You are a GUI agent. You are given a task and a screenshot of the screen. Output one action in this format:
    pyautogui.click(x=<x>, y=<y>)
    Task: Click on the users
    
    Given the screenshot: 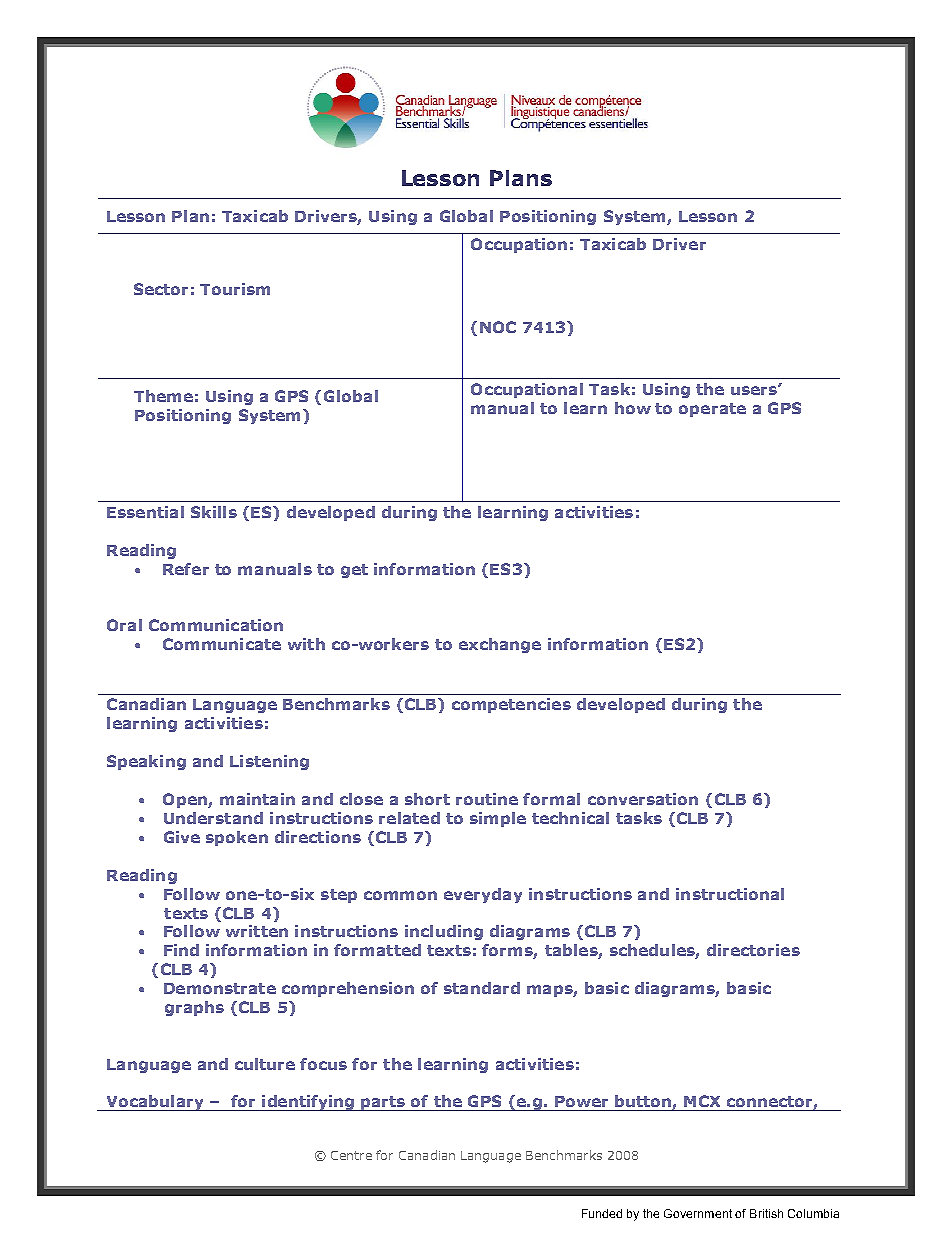 What is the action you would take?
    pyautogui.click(x=755, y=390)
